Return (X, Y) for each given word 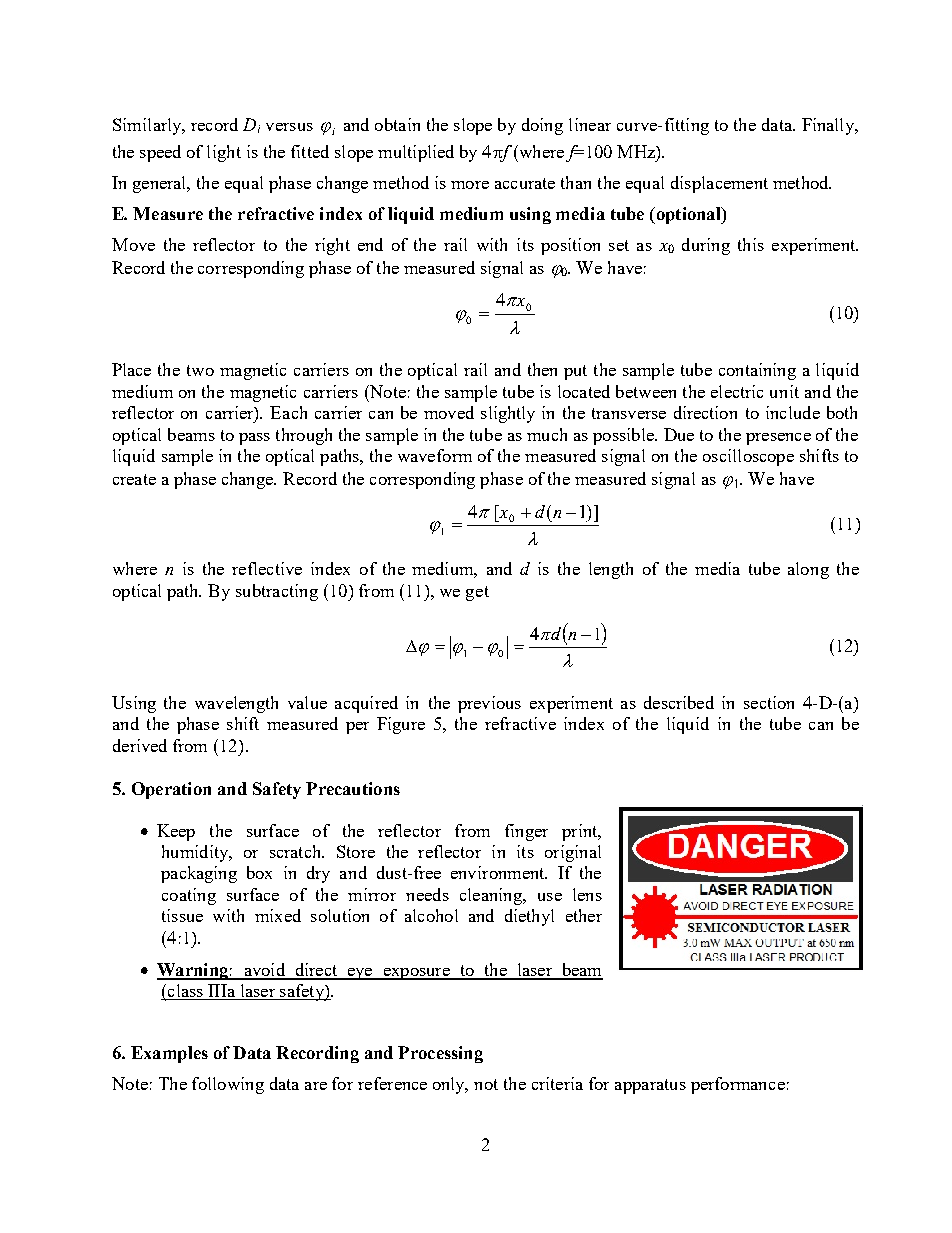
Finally (829, 126)
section (769, 702)
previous (489, 704)
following (228, 1085)
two (200, 370)
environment (499, 872)
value (307, 702)
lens (587, 894)
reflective (267, 568)
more (470, 185)
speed (160, 153)
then (542, 369)
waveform (435, 455)
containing (757, 371)
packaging (199, 874)
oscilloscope (748, 457)
